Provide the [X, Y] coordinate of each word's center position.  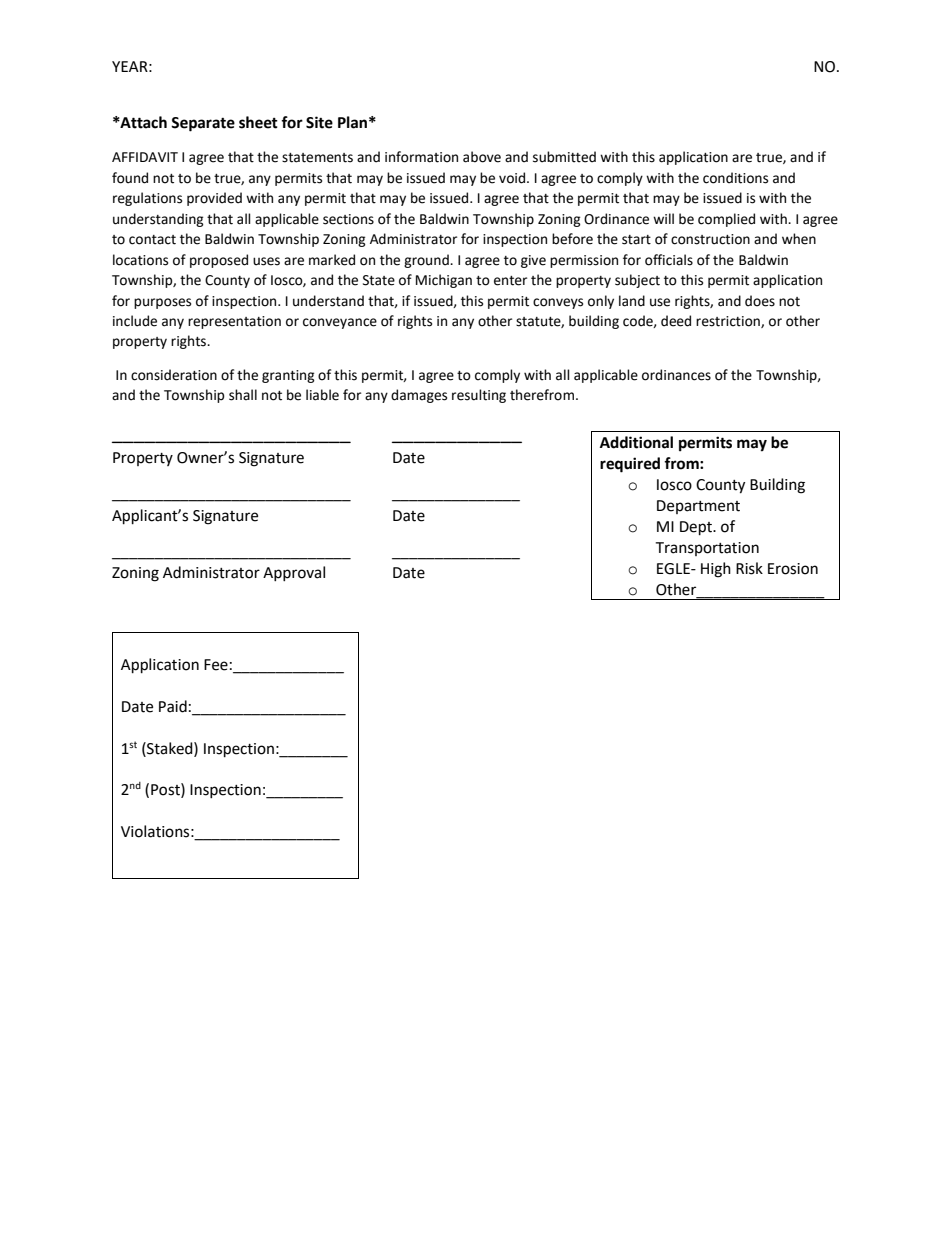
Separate [203, 124]
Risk [749, 568]
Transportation [707, 549]
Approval [294, 573]
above [482, 157]
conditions [735, 178]
